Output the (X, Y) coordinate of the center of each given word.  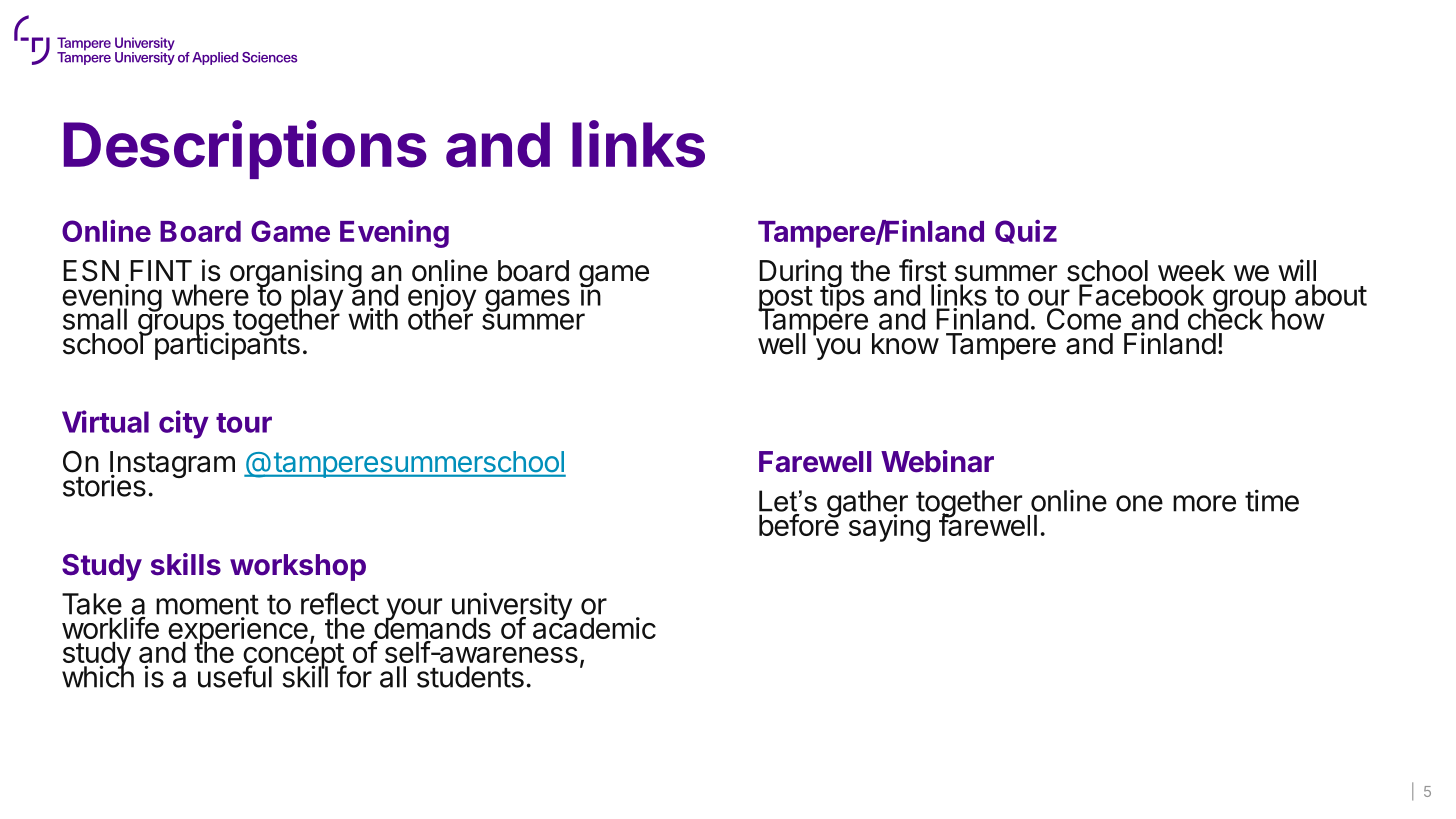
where (210, 295)
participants (227, 345)
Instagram (171, 466)
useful (235, 676)
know (905, 344)
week (1191, 271)
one (1139, 503)
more (1204, 503)
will (1297, 270)
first (923, 270)
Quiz (1026, 232)
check (1225, 318)
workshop (298, 567)
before (800, 524)
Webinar (937, 461)
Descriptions (245, 149)
